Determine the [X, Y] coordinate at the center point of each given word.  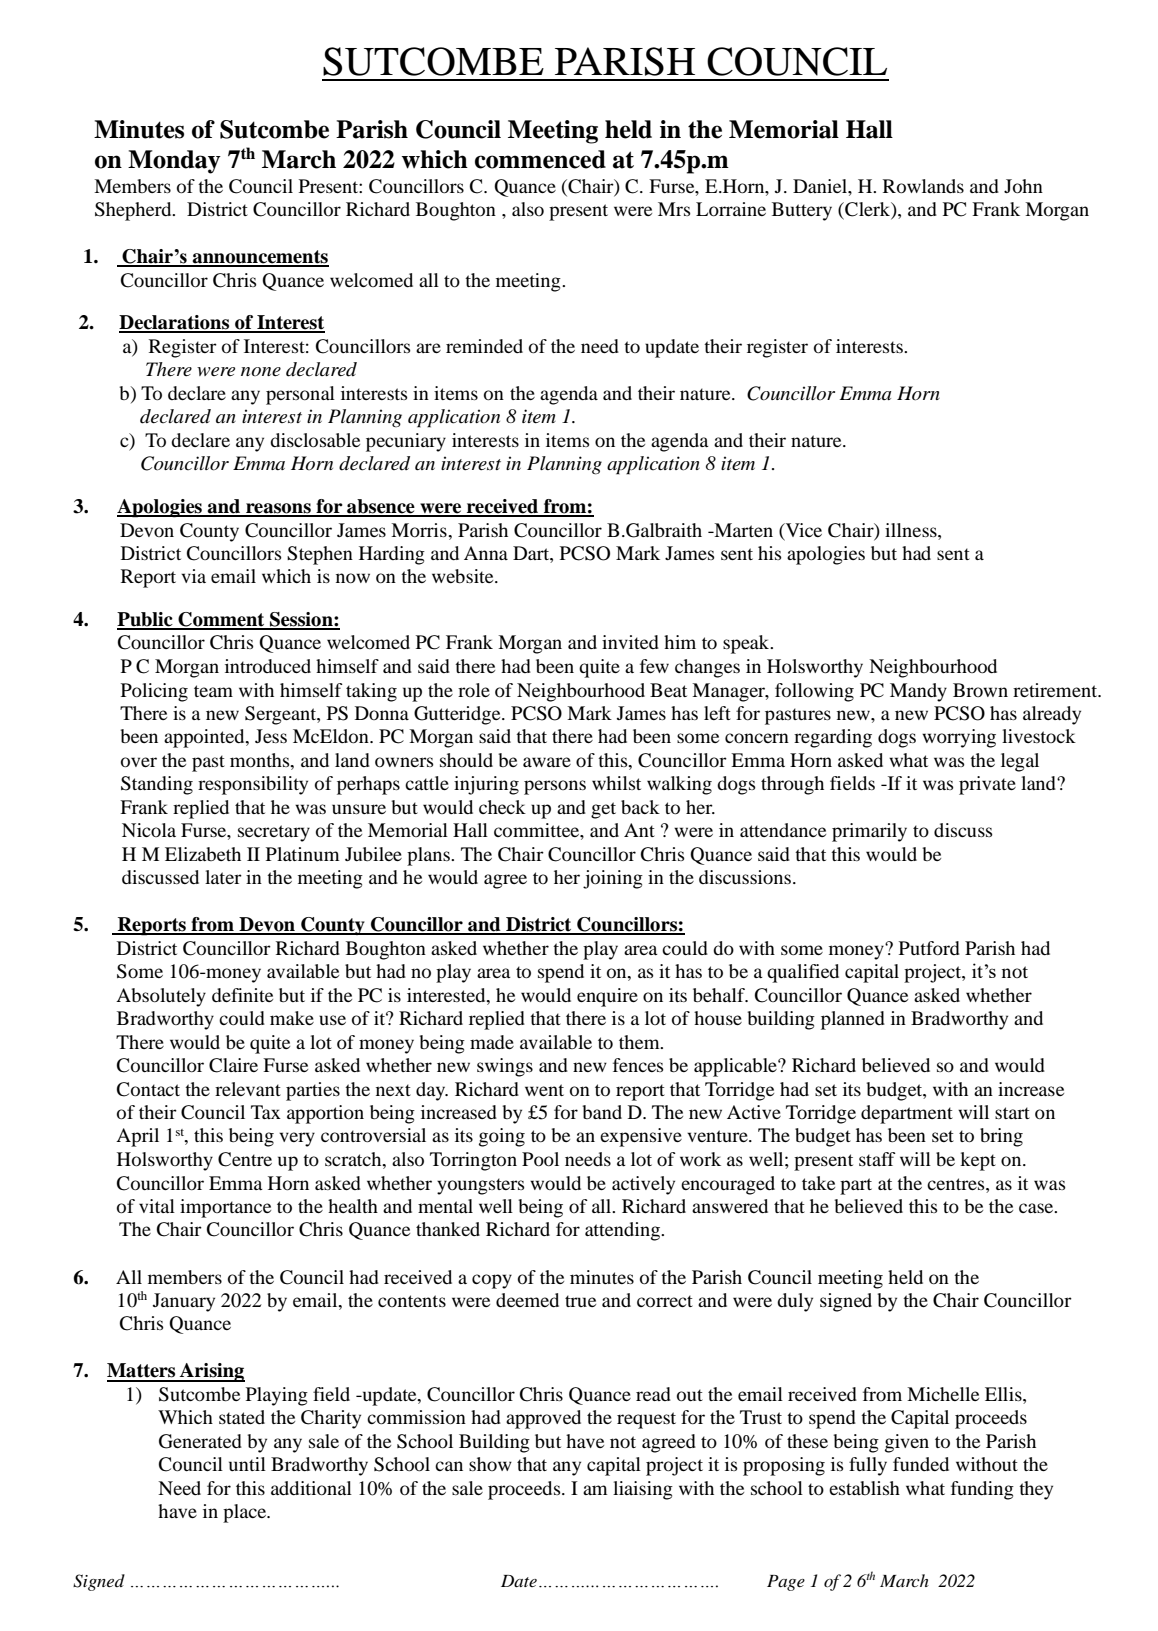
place [245, 1513]
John [1023, 186]
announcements [259, 258]
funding [982, 1490]
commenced [540, 159]
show [490, 1464]
